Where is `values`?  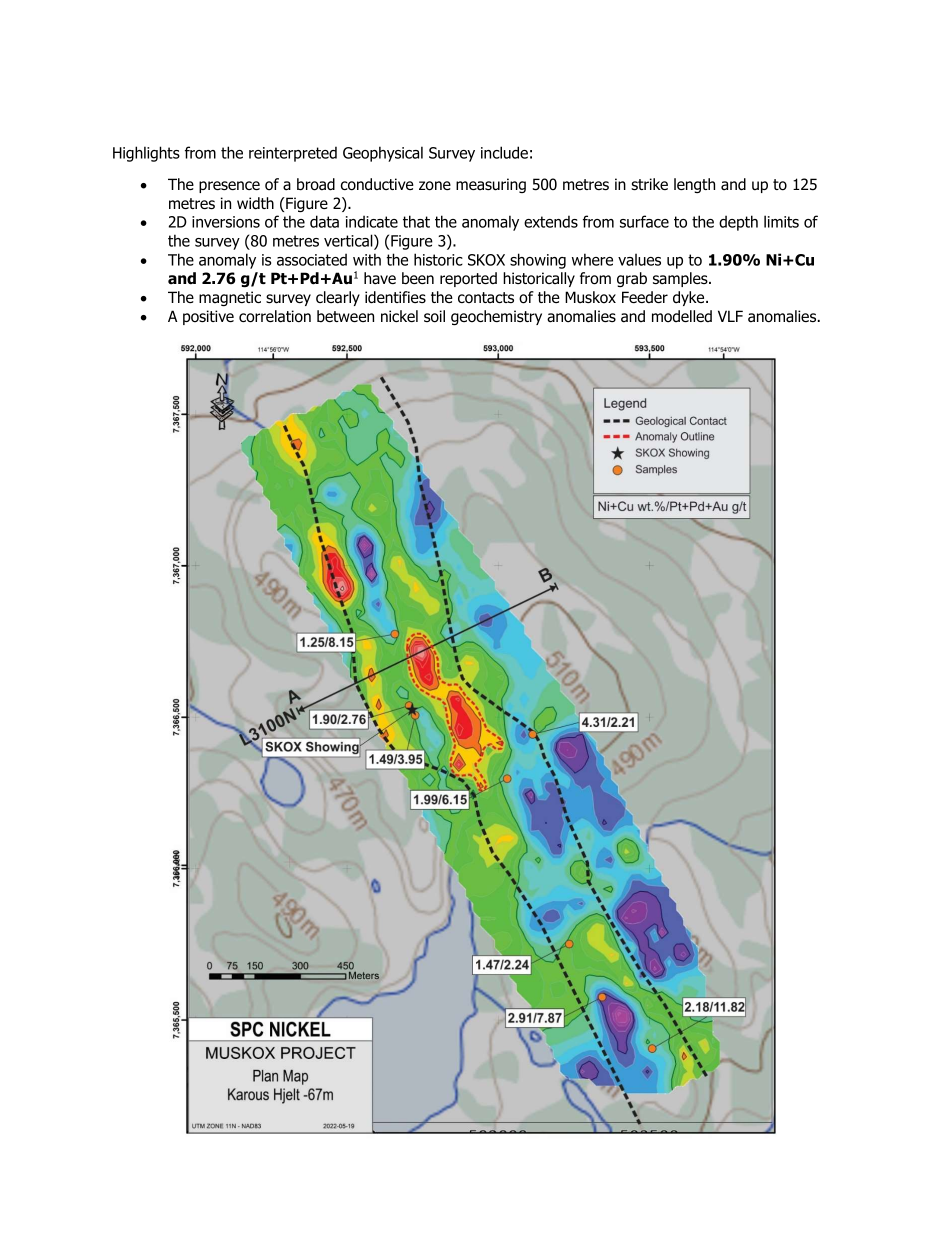
values is located at coordinates (639, 260).
